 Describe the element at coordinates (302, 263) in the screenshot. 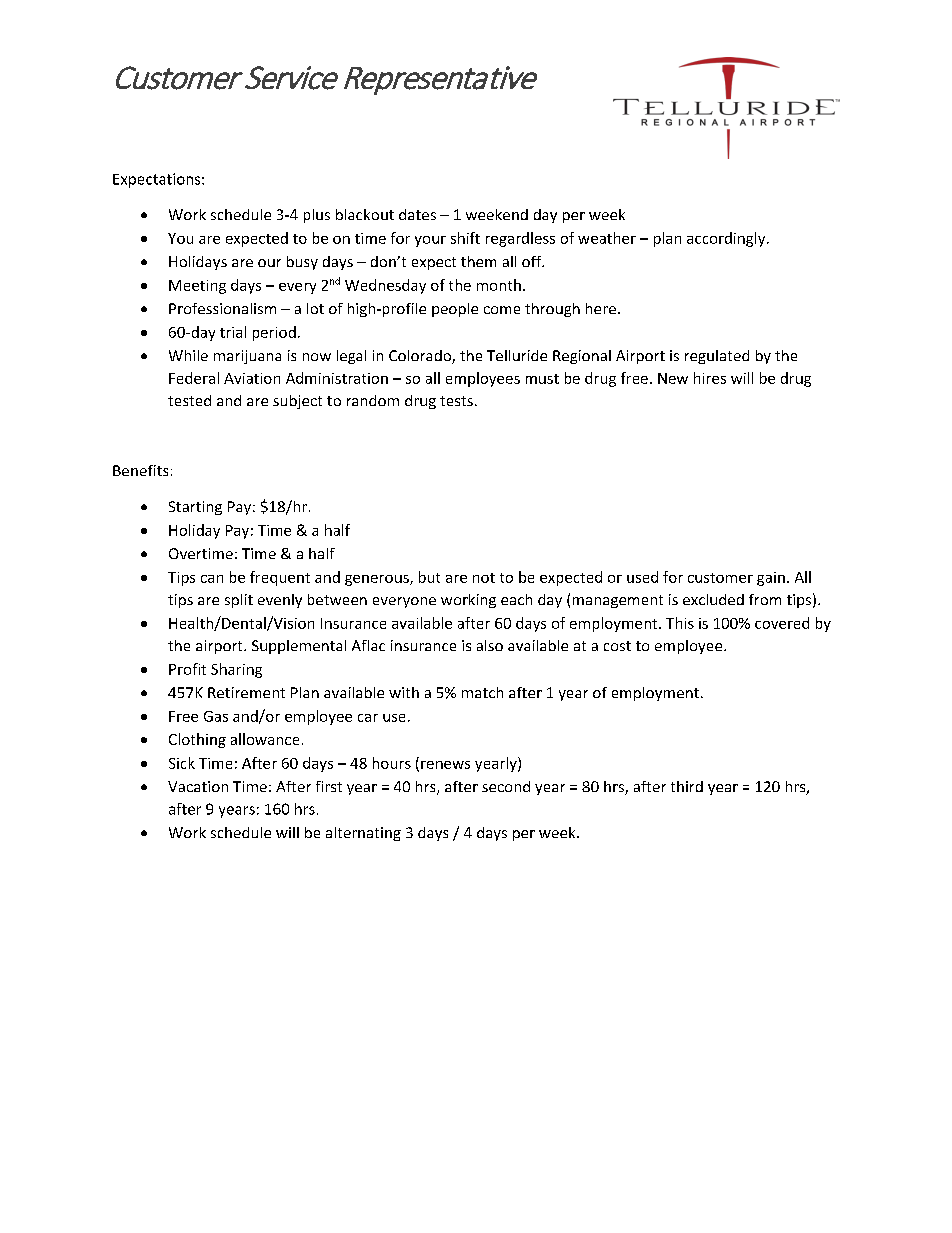

I see `busy` at that location.
